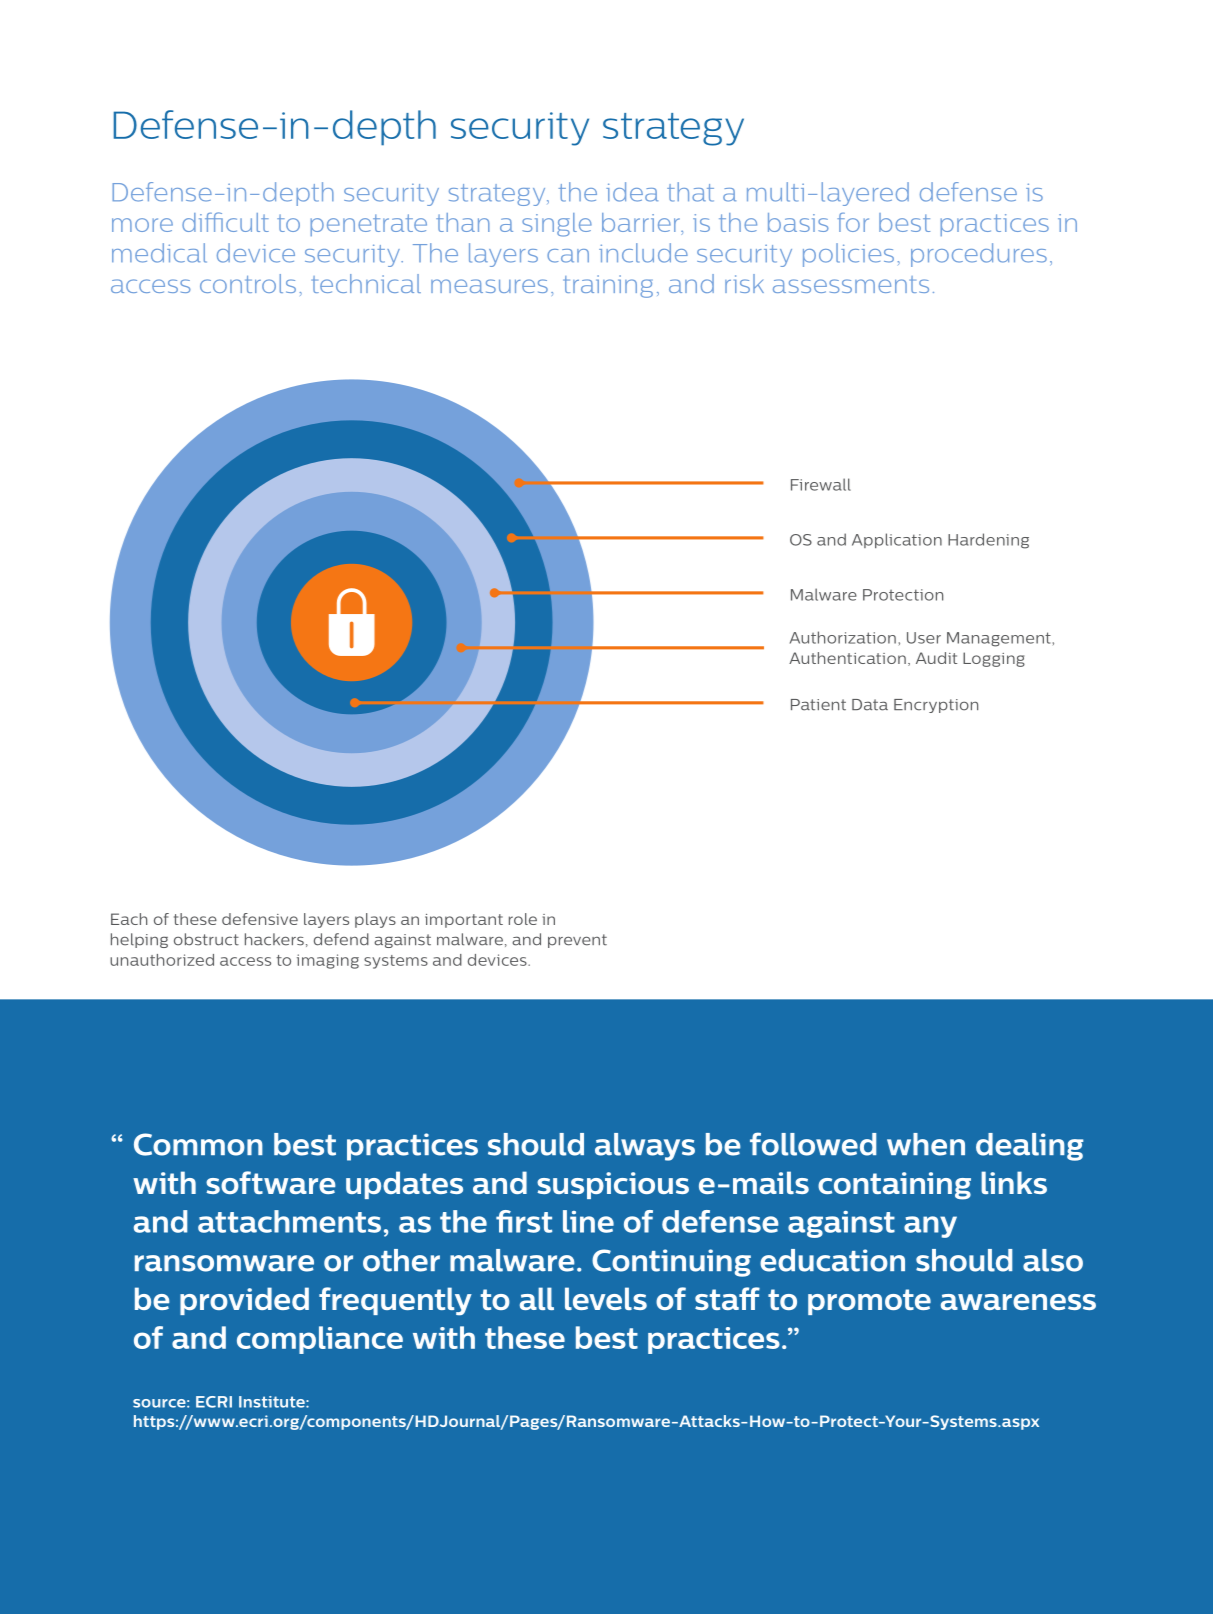 This screenshot has width=1213, height=1614. I want to click on promote, so click(869, 1302).
